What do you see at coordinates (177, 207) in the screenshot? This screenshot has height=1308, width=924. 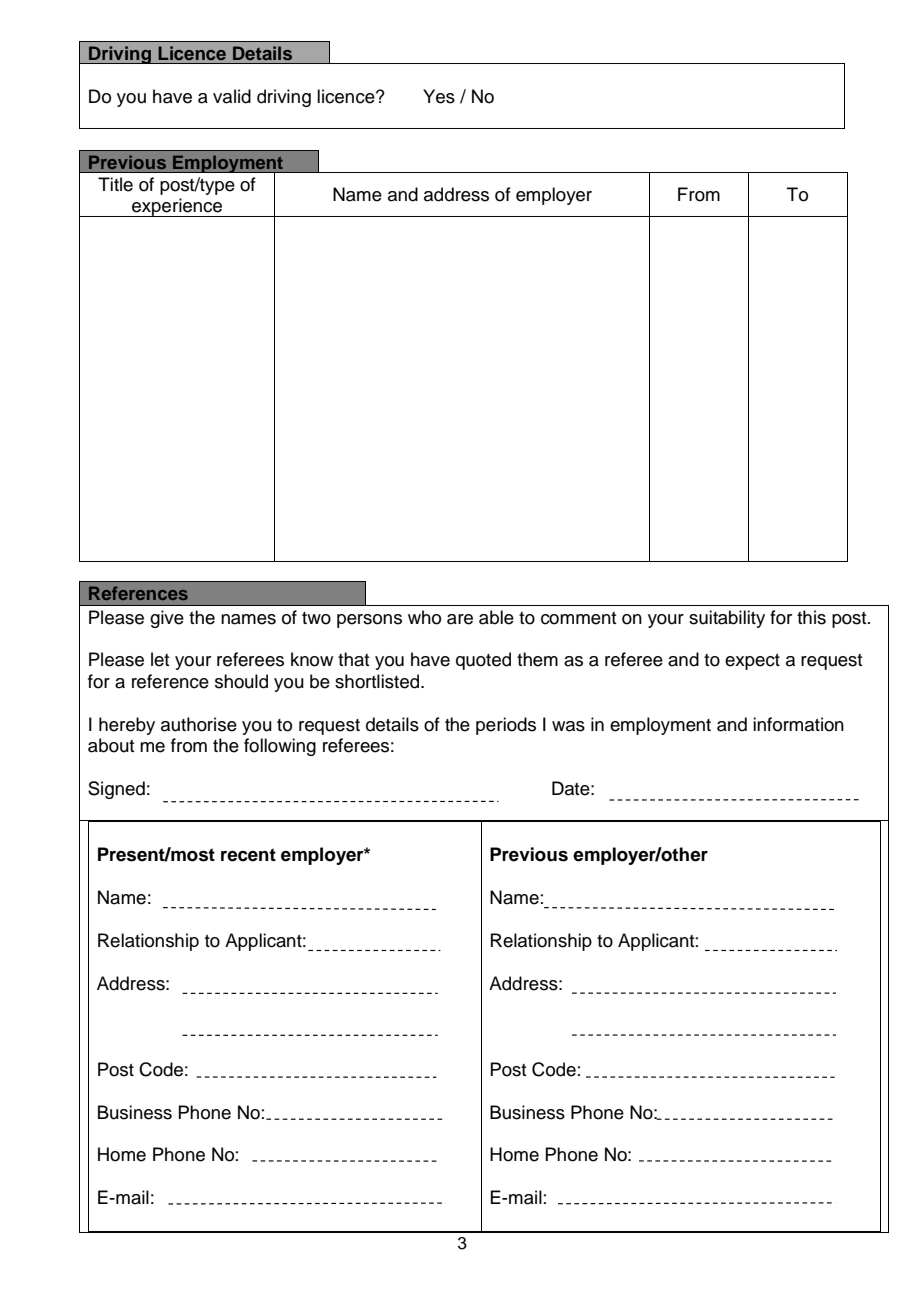 I see `experience` at bounding box center [177, 207].
